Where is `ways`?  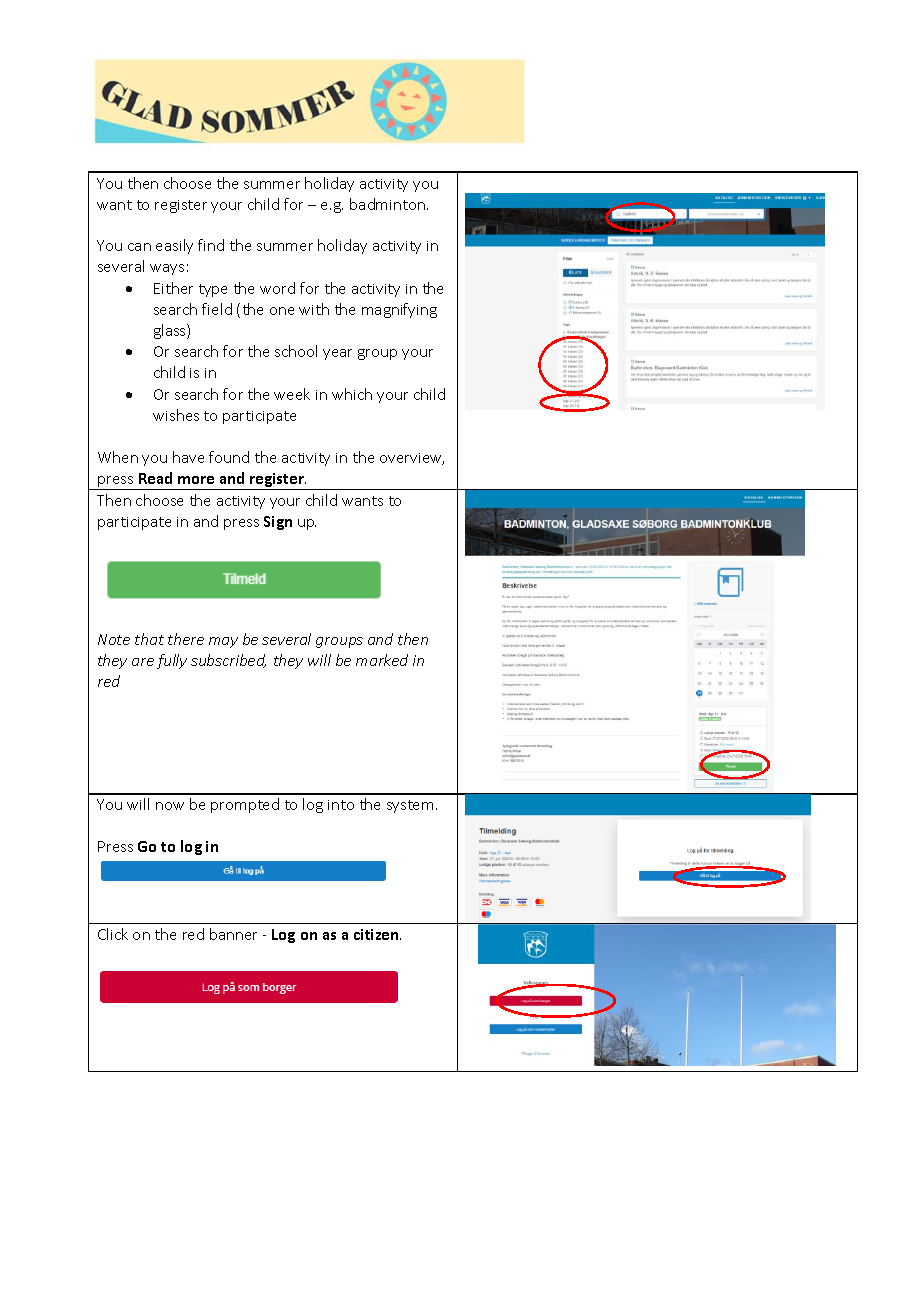 ways is located at coordinates (167, 269).
